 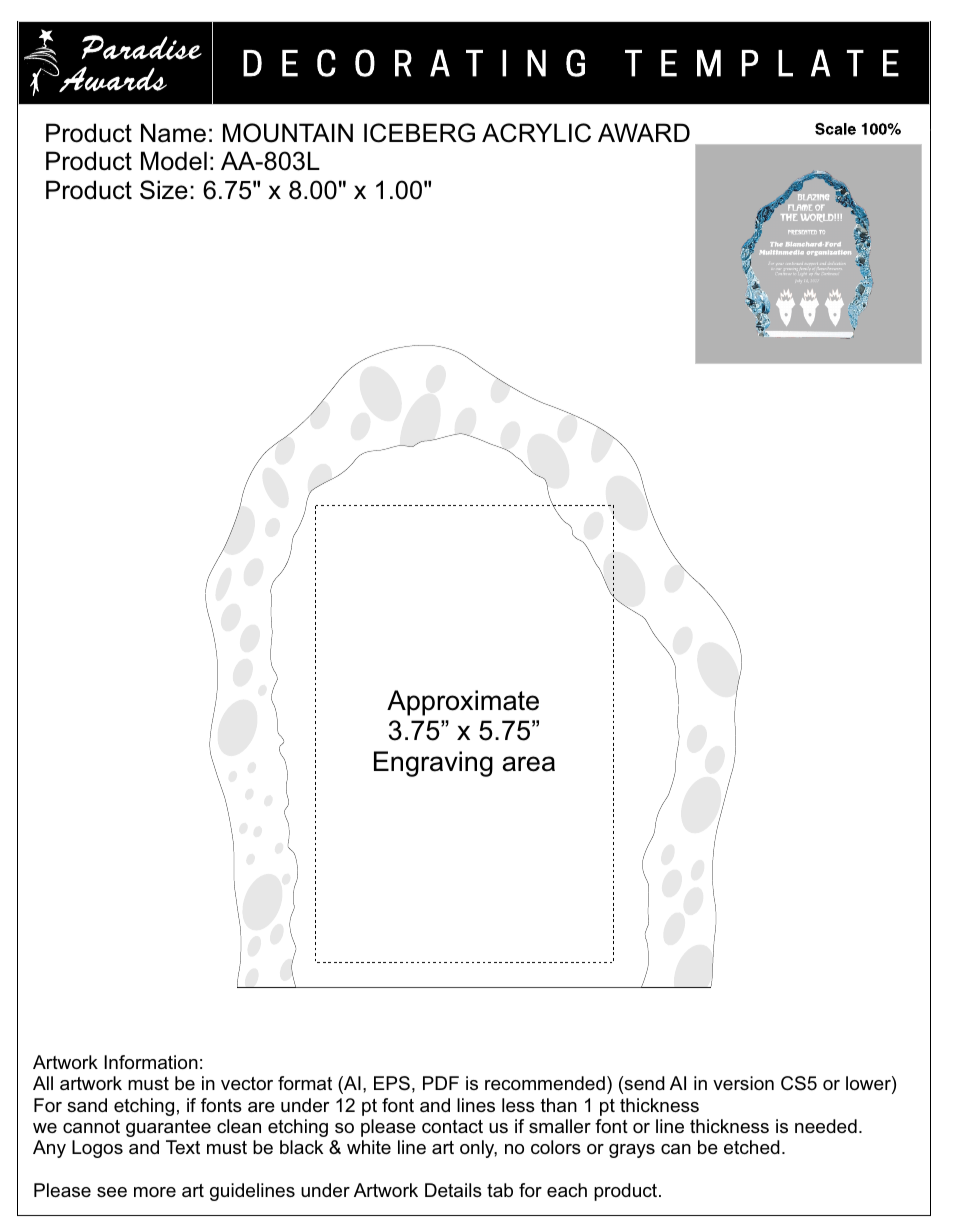 I want to click on Details, so click(x=453, y=1190).
